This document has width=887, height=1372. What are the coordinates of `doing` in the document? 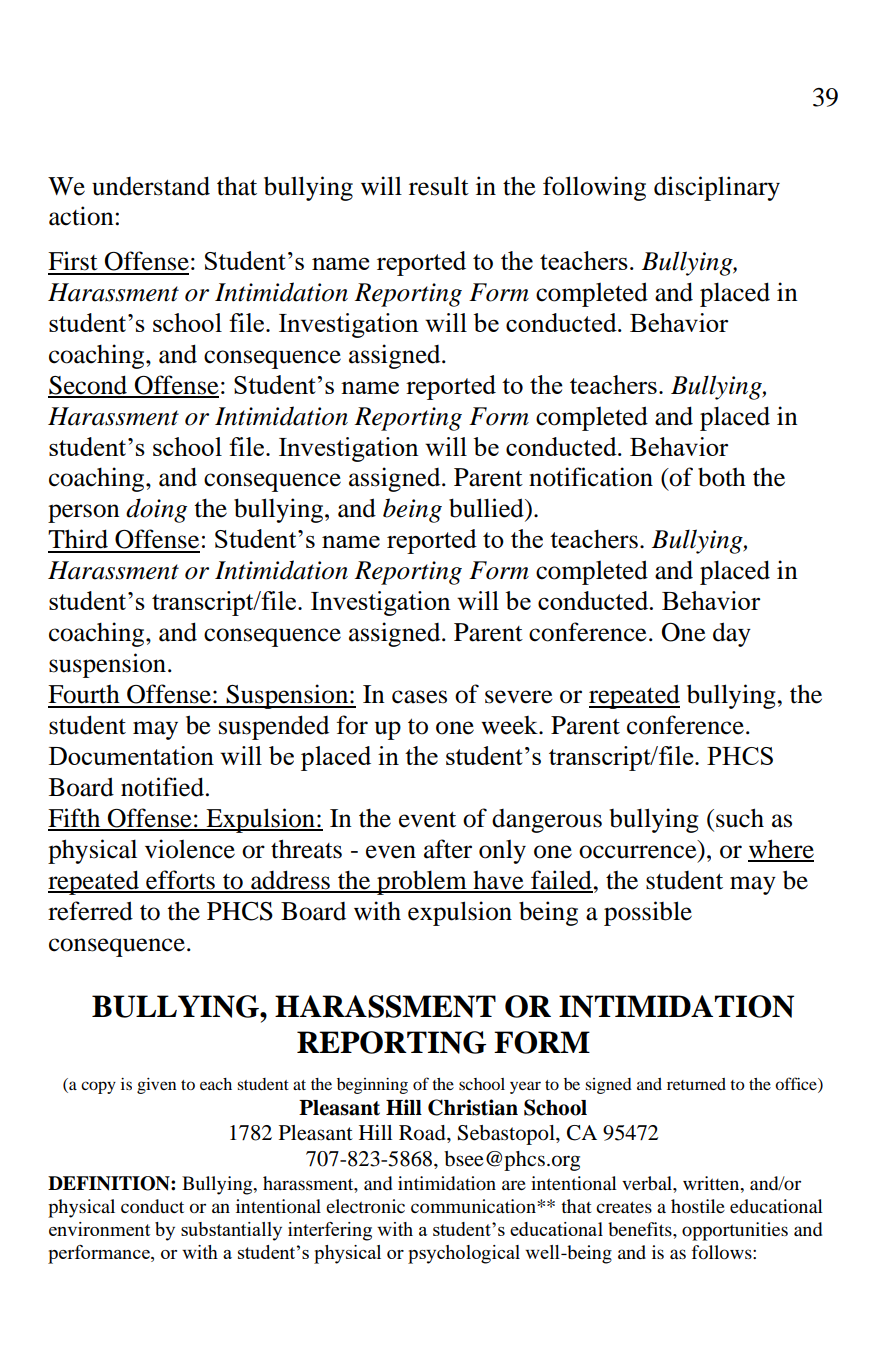 It's located at (156, 510).
